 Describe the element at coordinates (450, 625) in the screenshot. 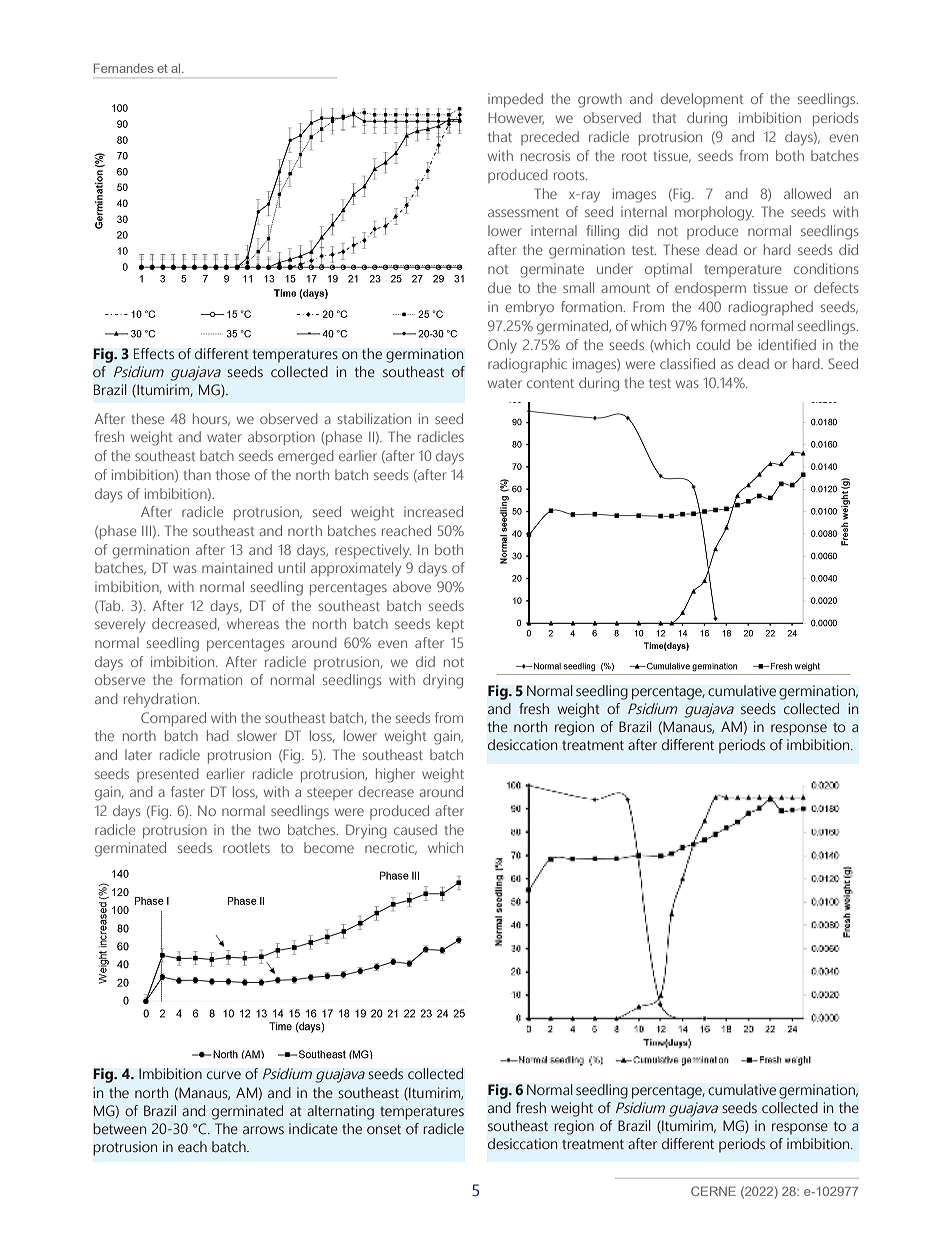

I see `kept` at that location.
